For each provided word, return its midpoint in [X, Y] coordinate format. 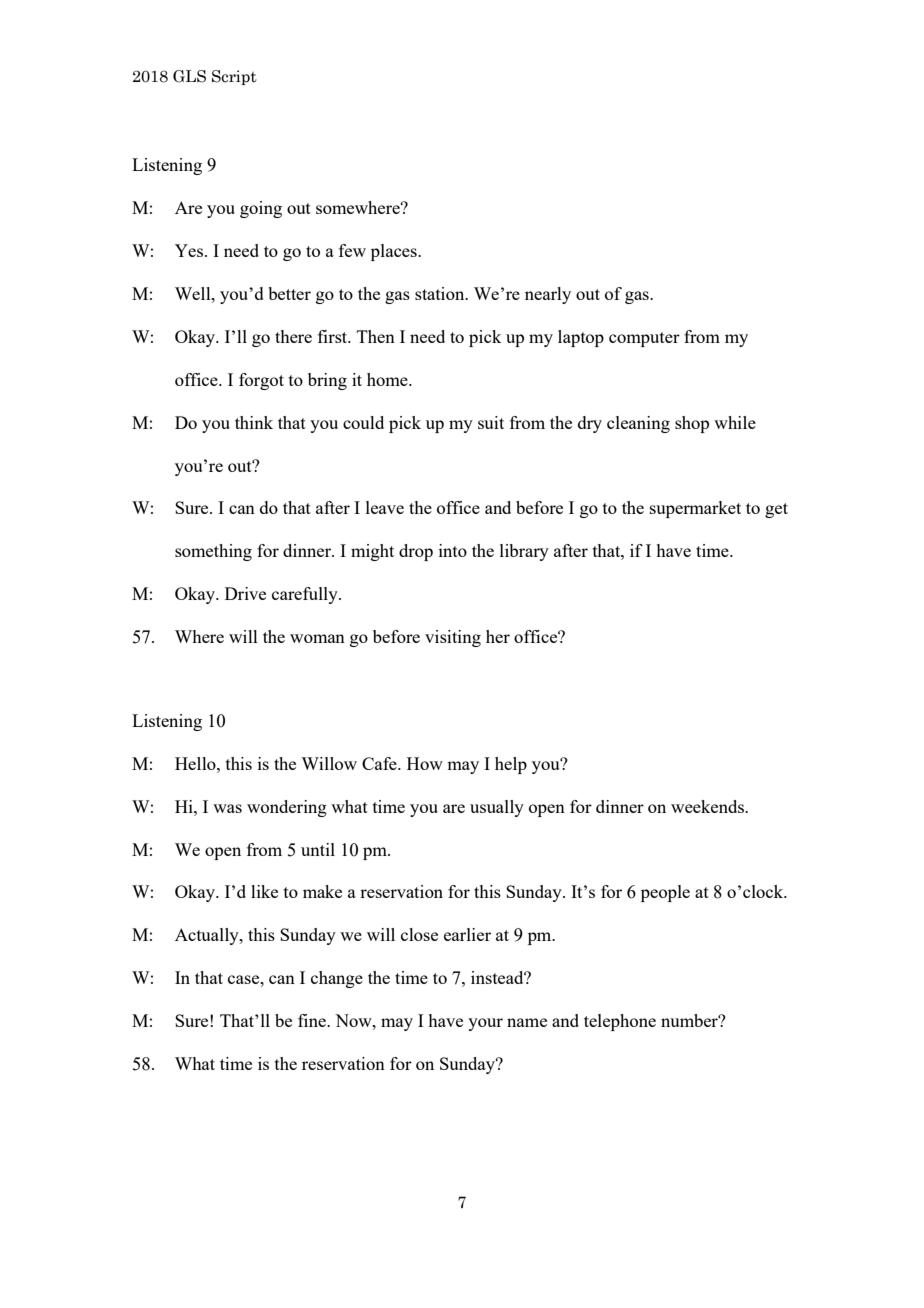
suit [491, 422]
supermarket [695, 509]
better [289, 293]
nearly [548, 295]
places [395, 252]
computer [644, 339]
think [254, 422]
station [441, 293]
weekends [708, 806]
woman [317, 638]
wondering [287, 808]
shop [692, 424]
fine [313, 1020]
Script [234, 77]
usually [497, 808]
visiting [453, 638]
